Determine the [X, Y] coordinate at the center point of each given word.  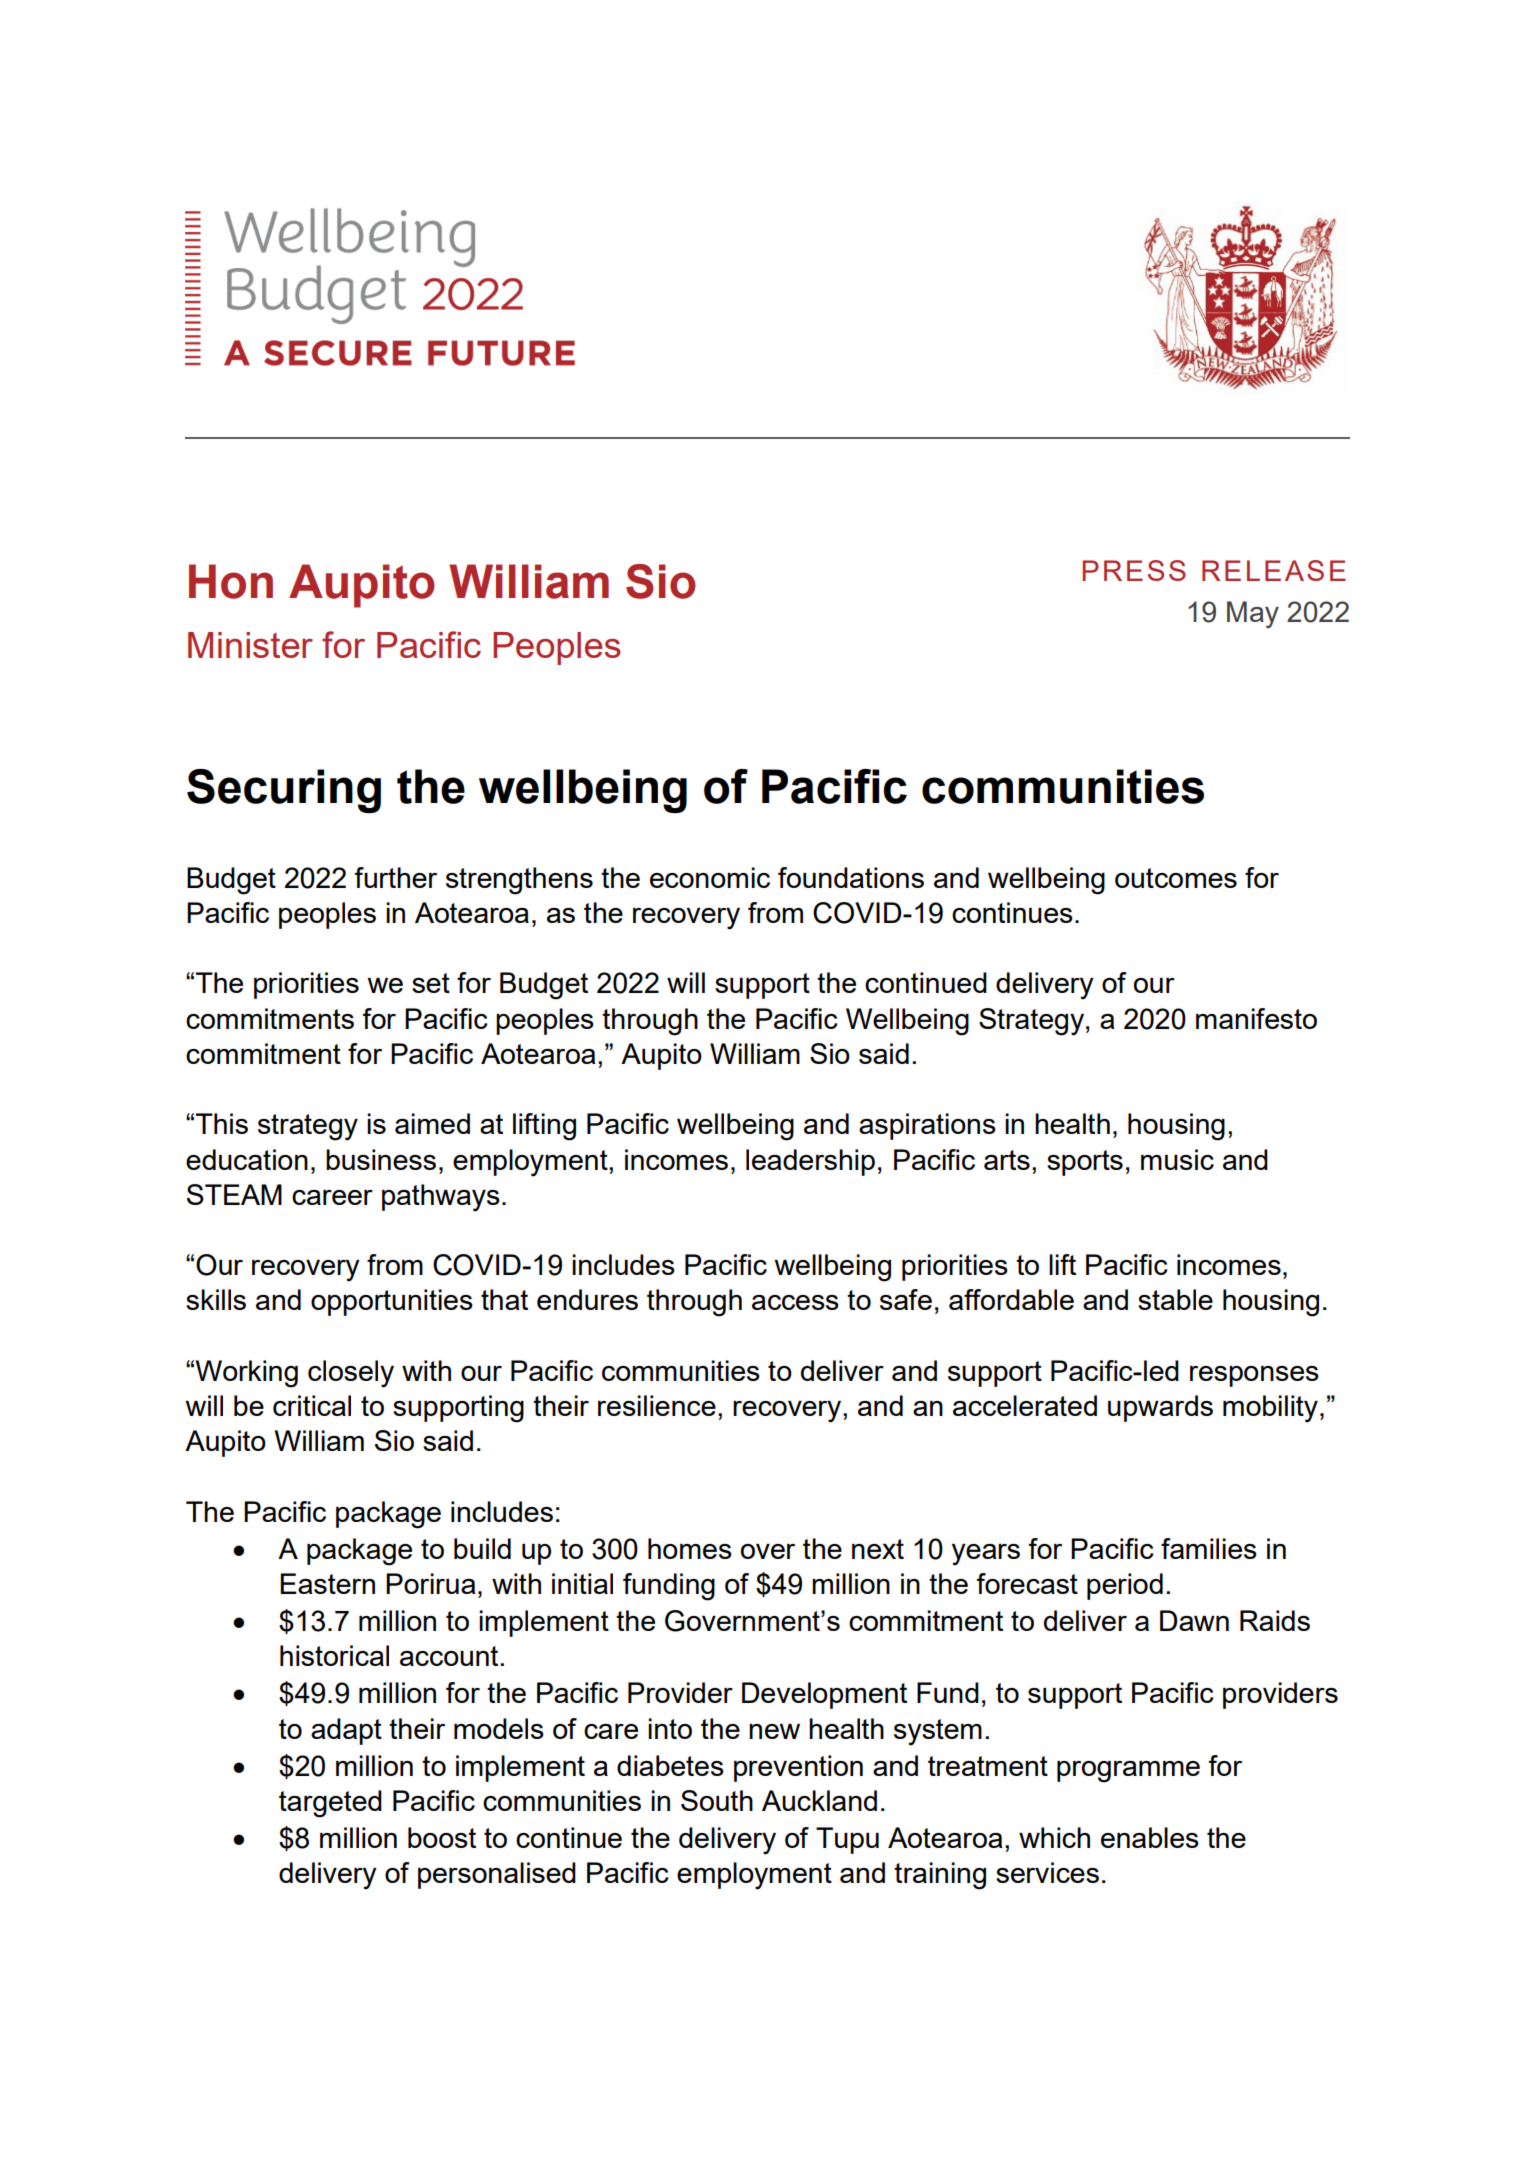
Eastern [327, 1583]
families [1209, 1548]
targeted [330, 1804]
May [1253, 614]
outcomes [1176, 878]
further [396, 877]
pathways [441, 1198]
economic [710, 877]
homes [690, 1548]
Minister [250, 645]
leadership [810, 1162]
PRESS [1134, 570]
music [1177, 1159]
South [717, 1800]
